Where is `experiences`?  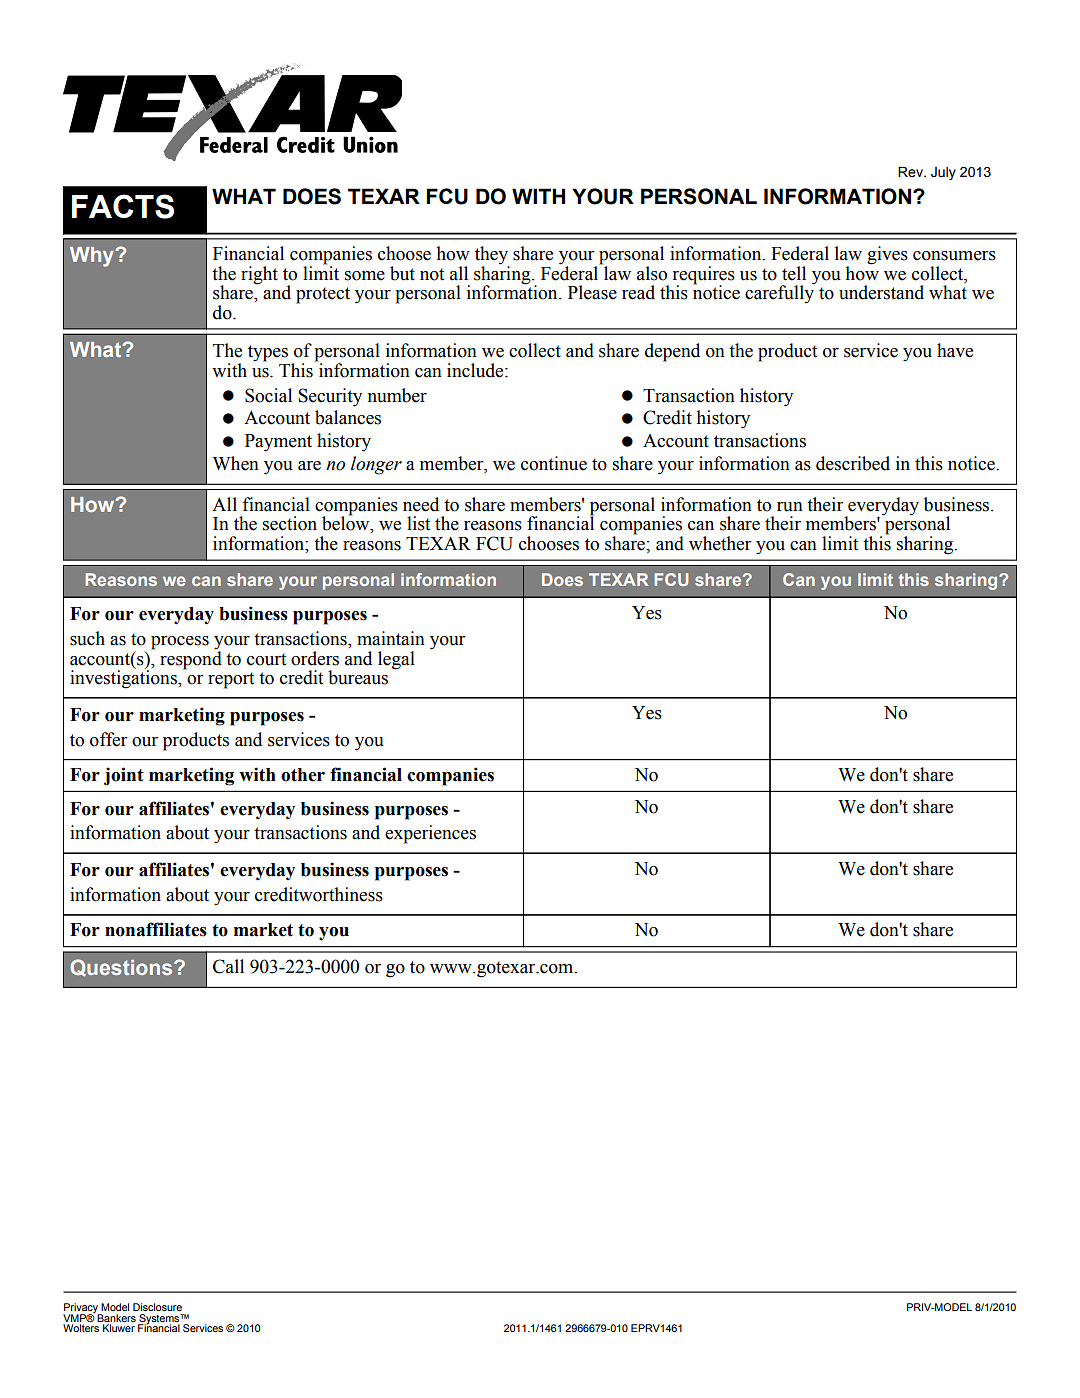
experiences is located at coordinates (430, 834).
